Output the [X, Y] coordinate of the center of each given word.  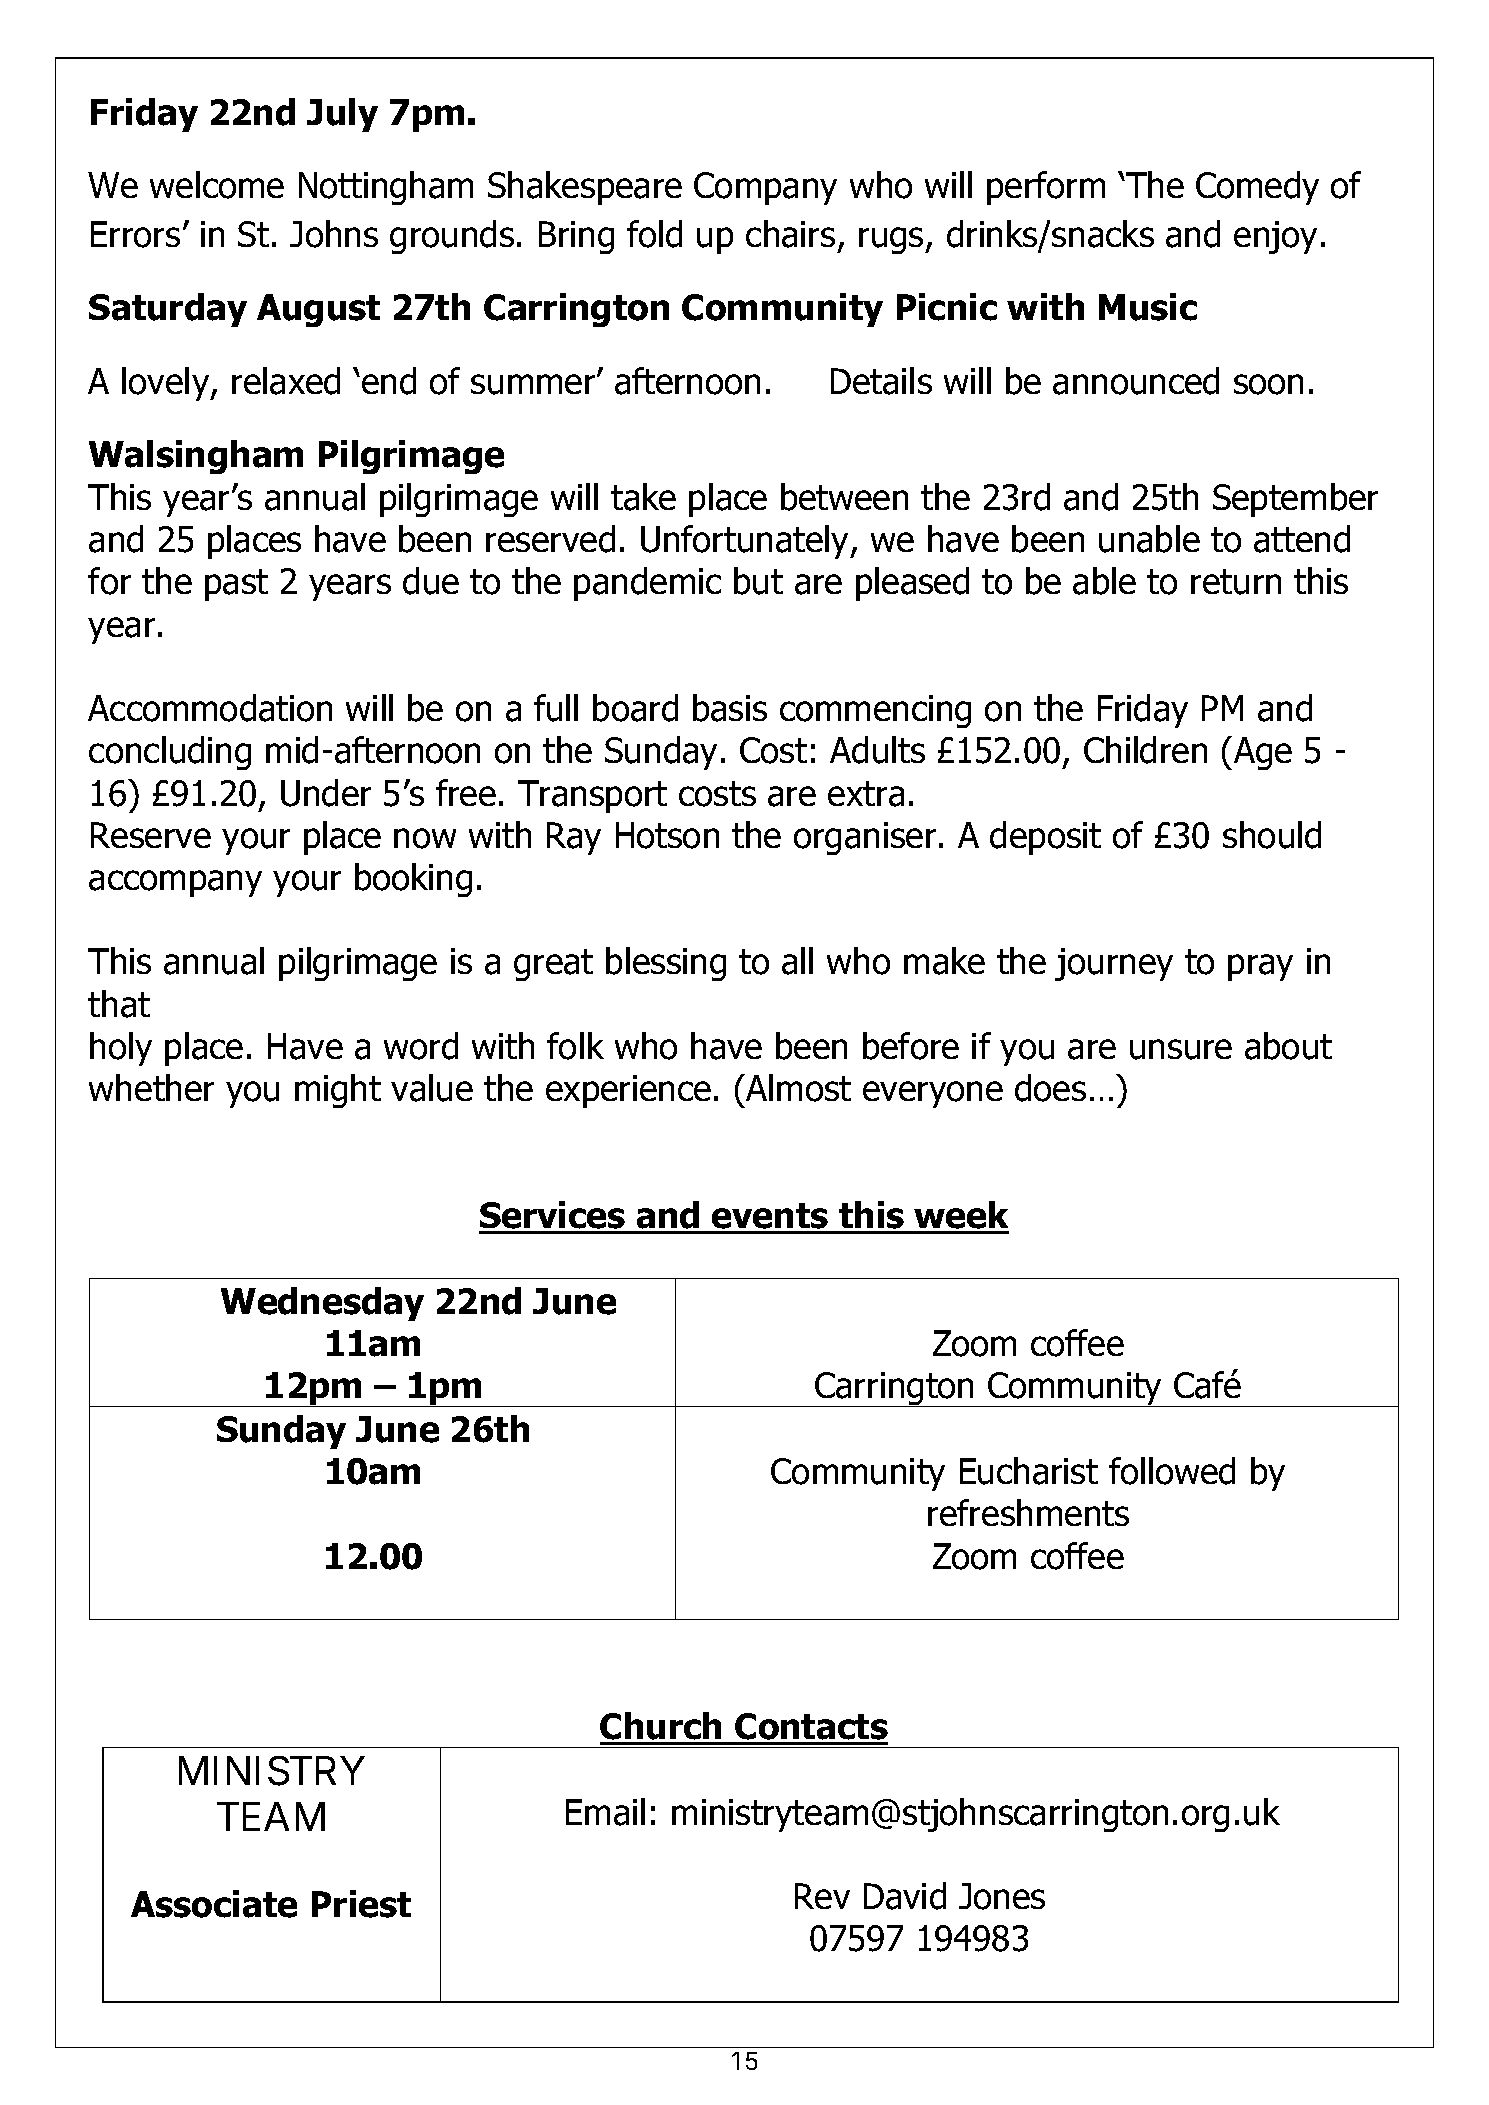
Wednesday [322, 1304]
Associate [214, 1904]
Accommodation [210, 708]
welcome [217, 185]
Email [605, 1812]
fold [654, 234]
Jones [1002, 1896]
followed [1172, 1471]
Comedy [1257, 188]
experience [628, 1091]
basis [730, 708]
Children [1145, 750]
